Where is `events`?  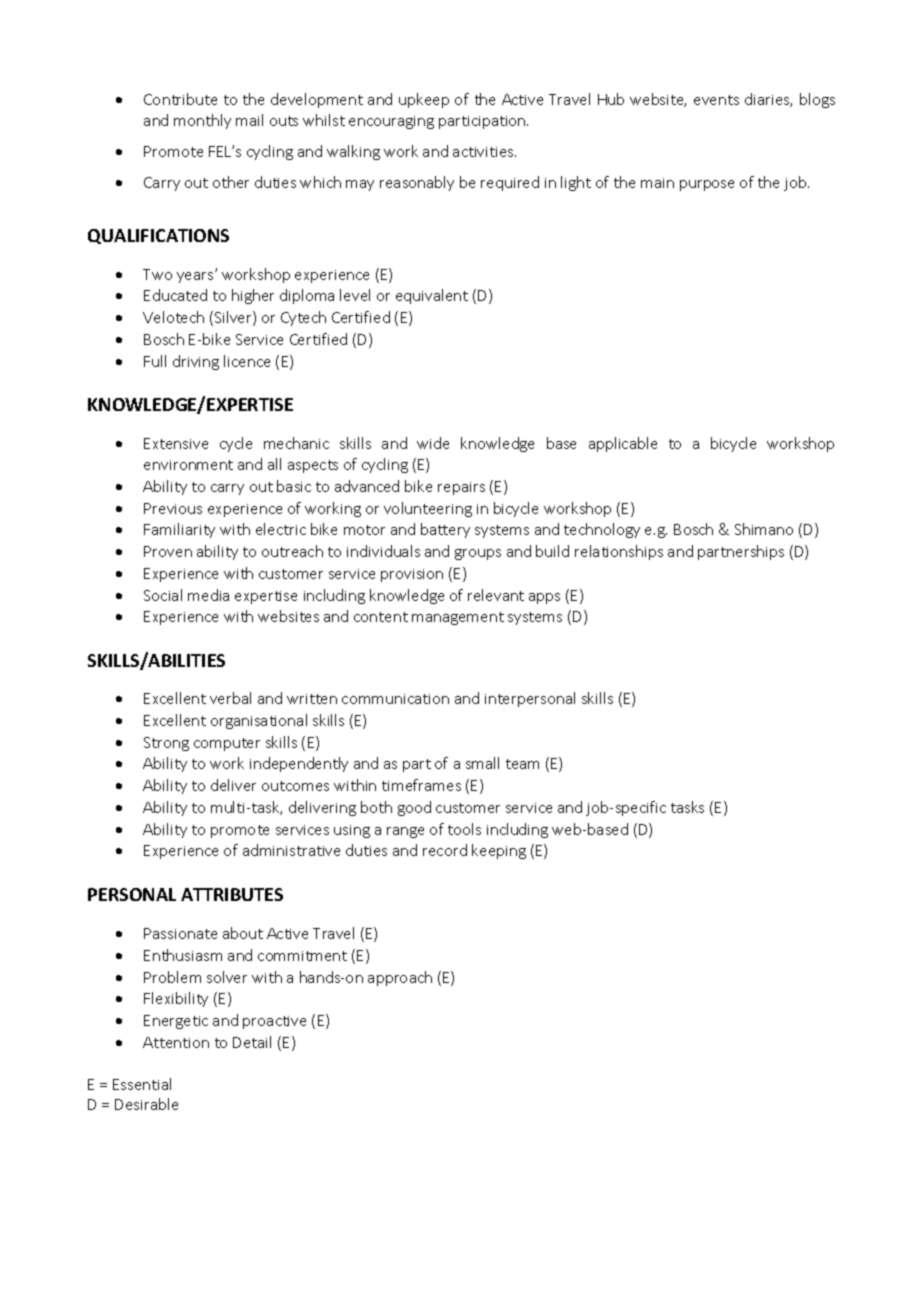 events is located at coordinates (716, 100).
